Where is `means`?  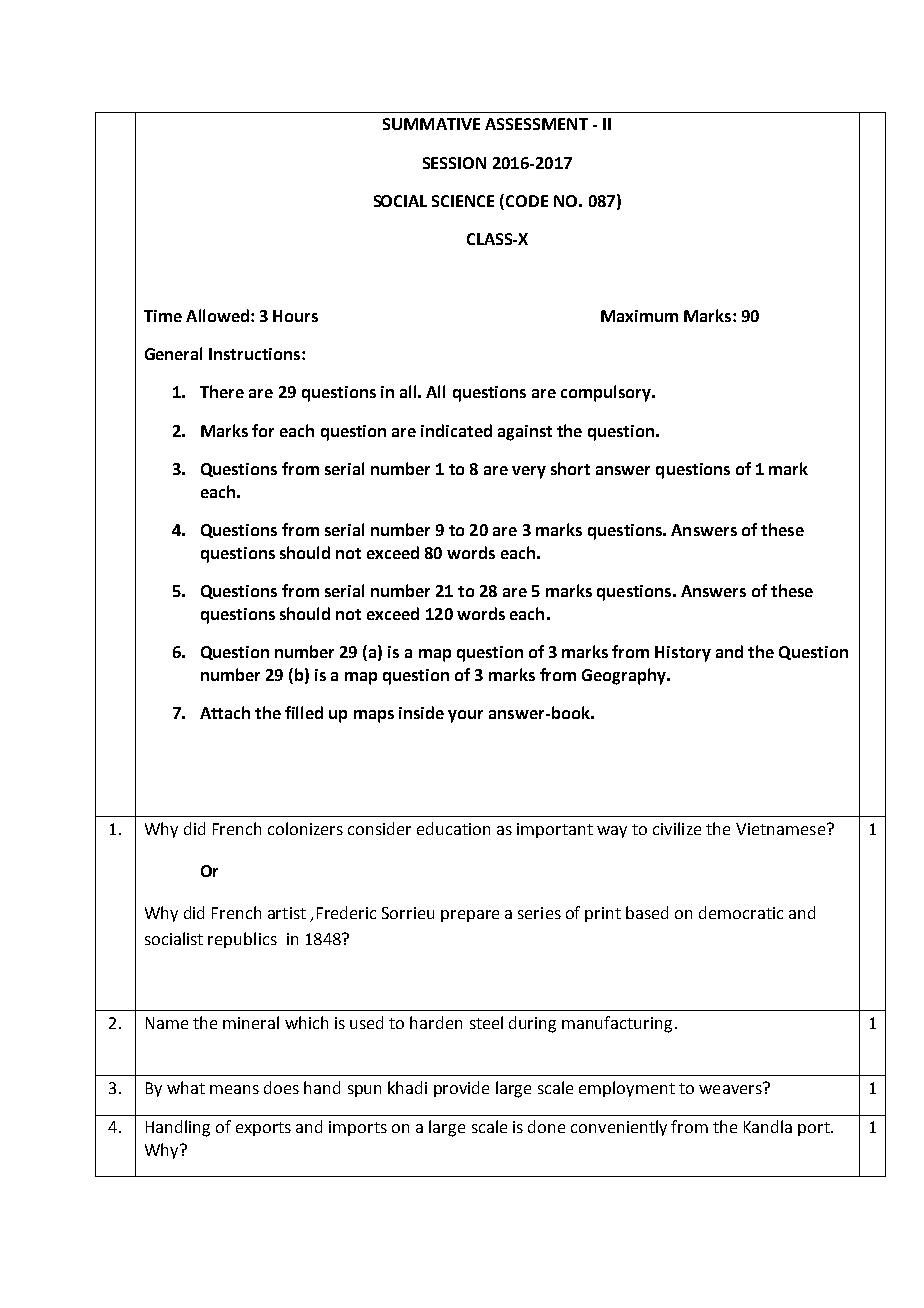
means is located at coordinates (234, 1089).
